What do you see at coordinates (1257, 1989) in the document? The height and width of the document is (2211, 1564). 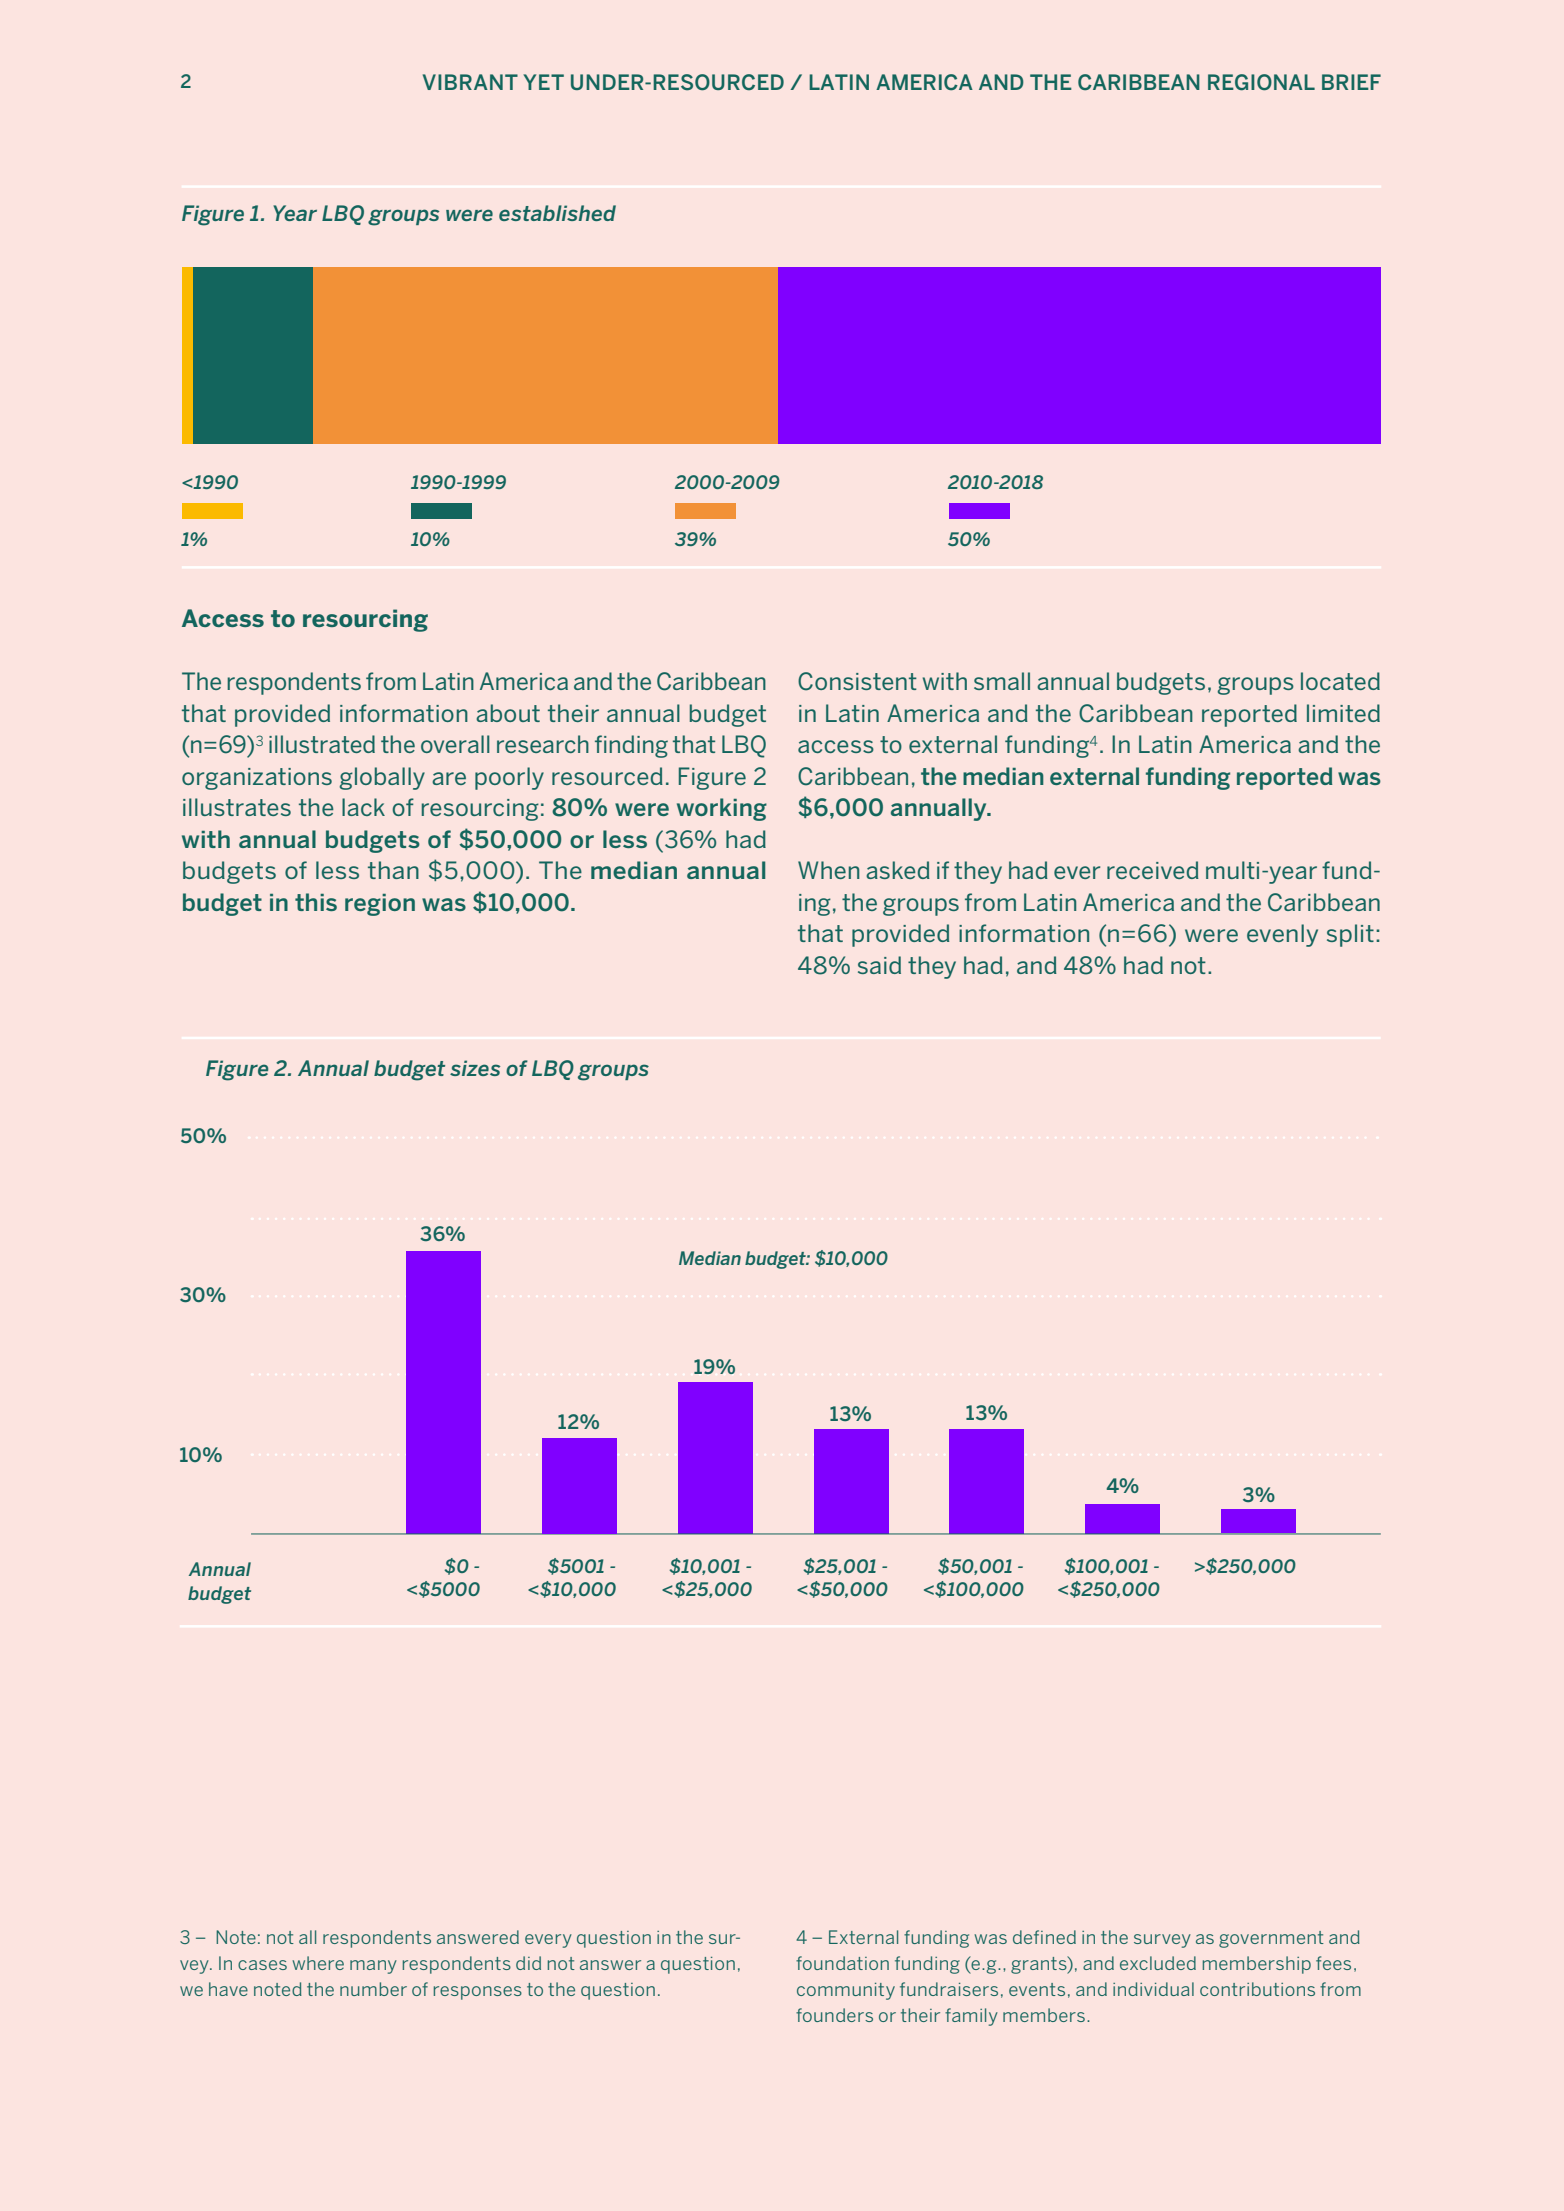 I see `contributions` at bounding box center [1257, 1989].
